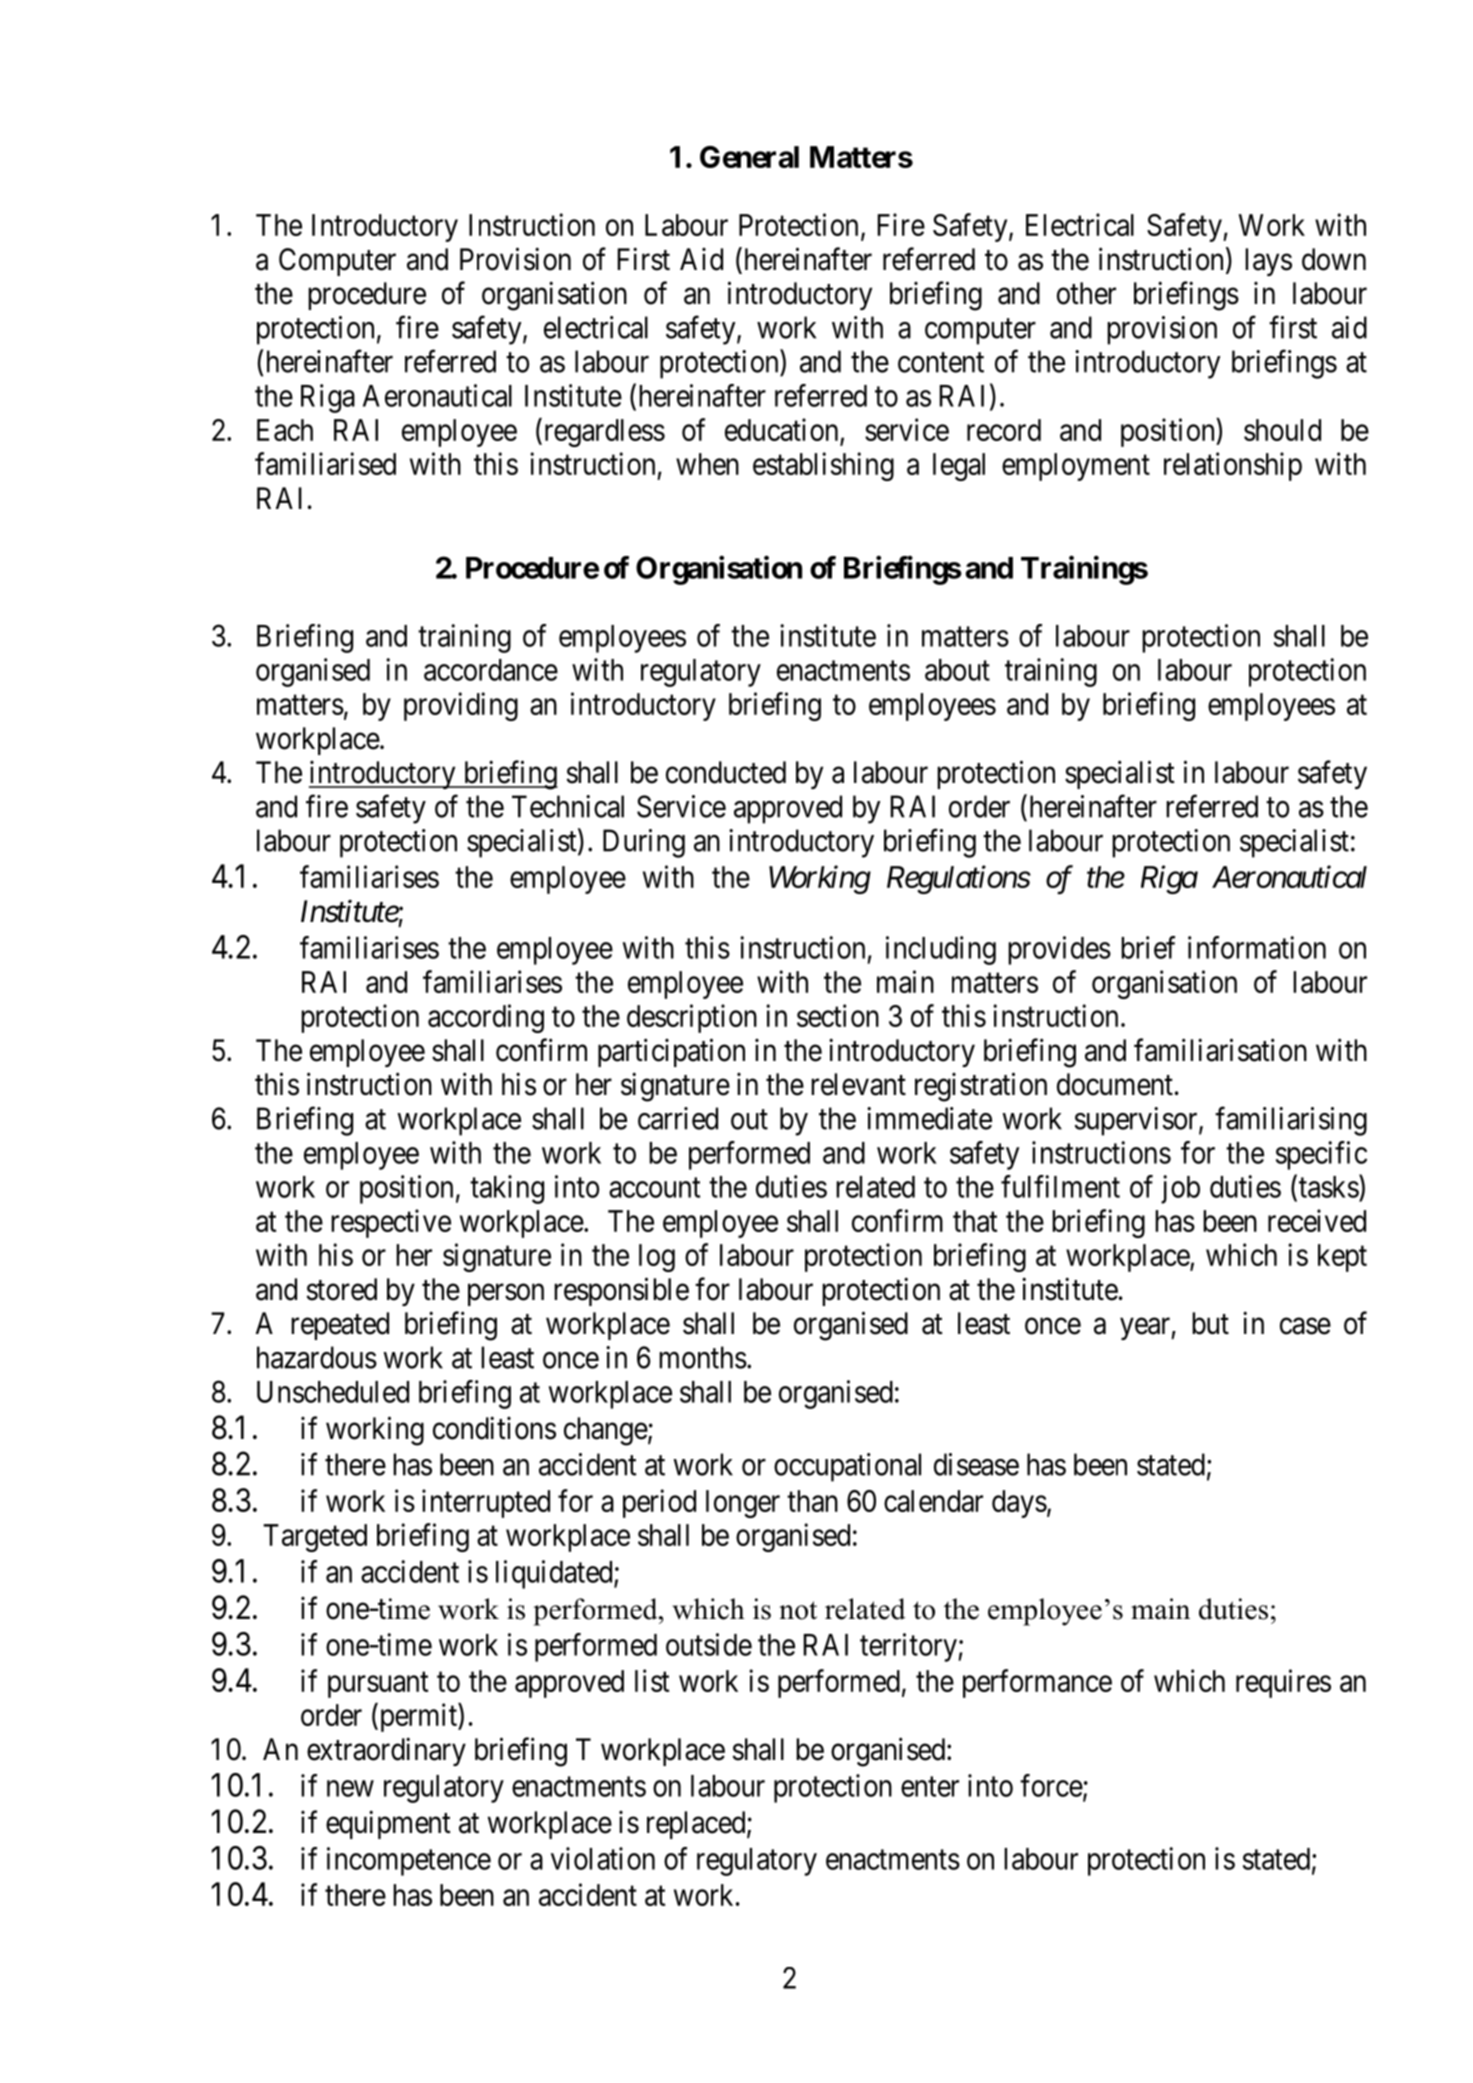 Image resolution: width=1473 pixels, height=2083 pixels. What do you see at coordinates (388, 1824) in the document?
I see `equipment` at bounding box center [388, 1824].
